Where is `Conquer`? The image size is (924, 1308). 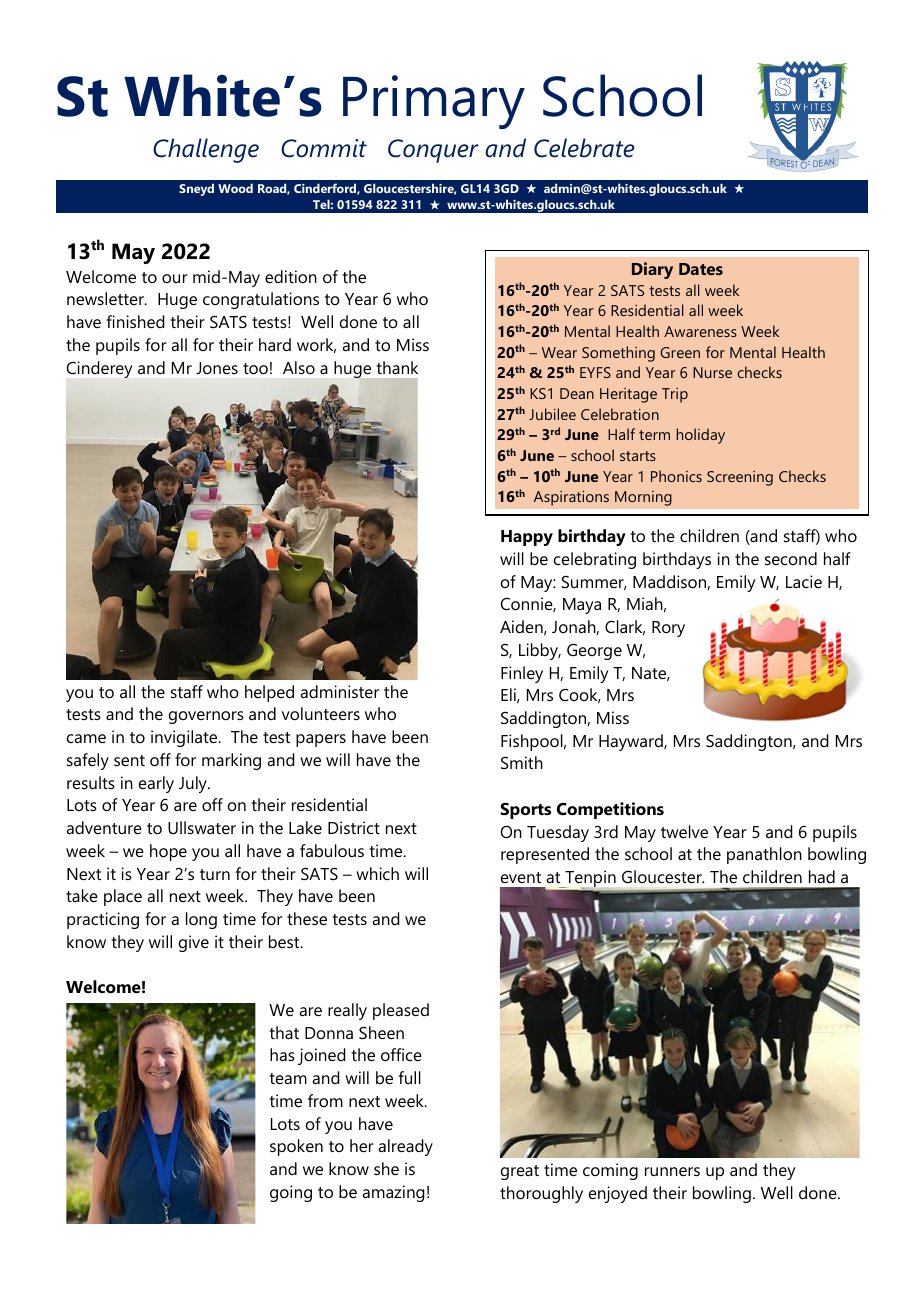
Conquer is located at coordinates (433, 151).
